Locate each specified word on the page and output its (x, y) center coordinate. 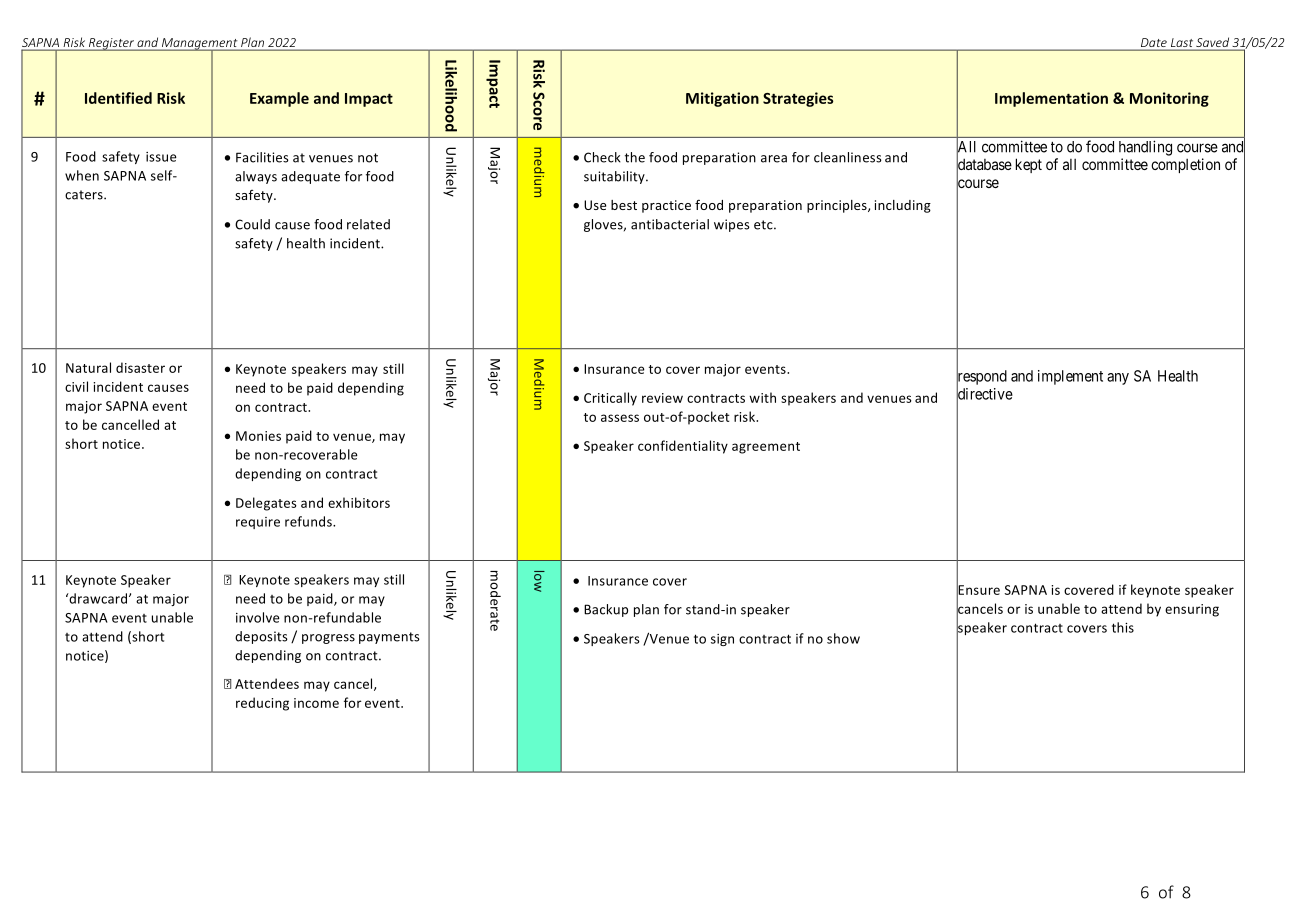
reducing (262, 704)
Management (200, 45)
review (662, 398)
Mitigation (722, 99)
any (1118, 379)
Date (1154, 44)
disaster (140, 367)
